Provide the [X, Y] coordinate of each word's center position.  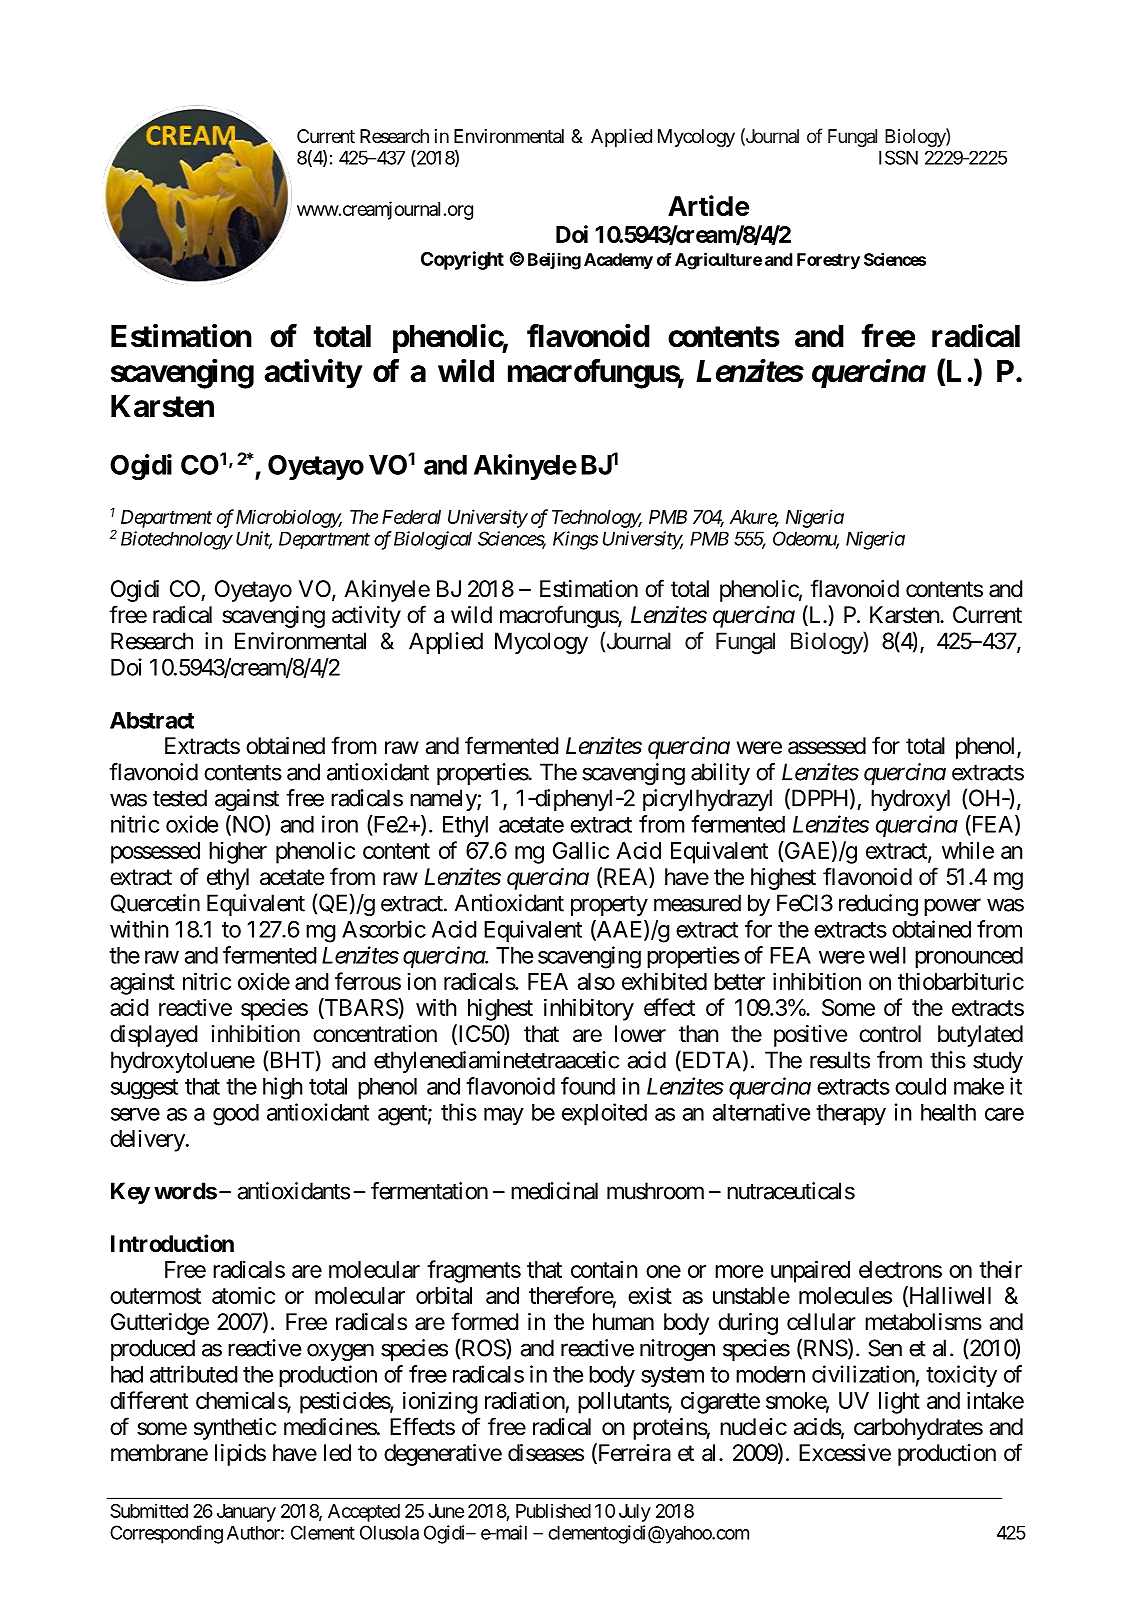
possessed [155, 853]
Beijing [554, 261]
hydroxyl [910, 800]
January [246, 1513]
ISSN [898, 157]
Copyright [462, 260]
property [609, 906]
